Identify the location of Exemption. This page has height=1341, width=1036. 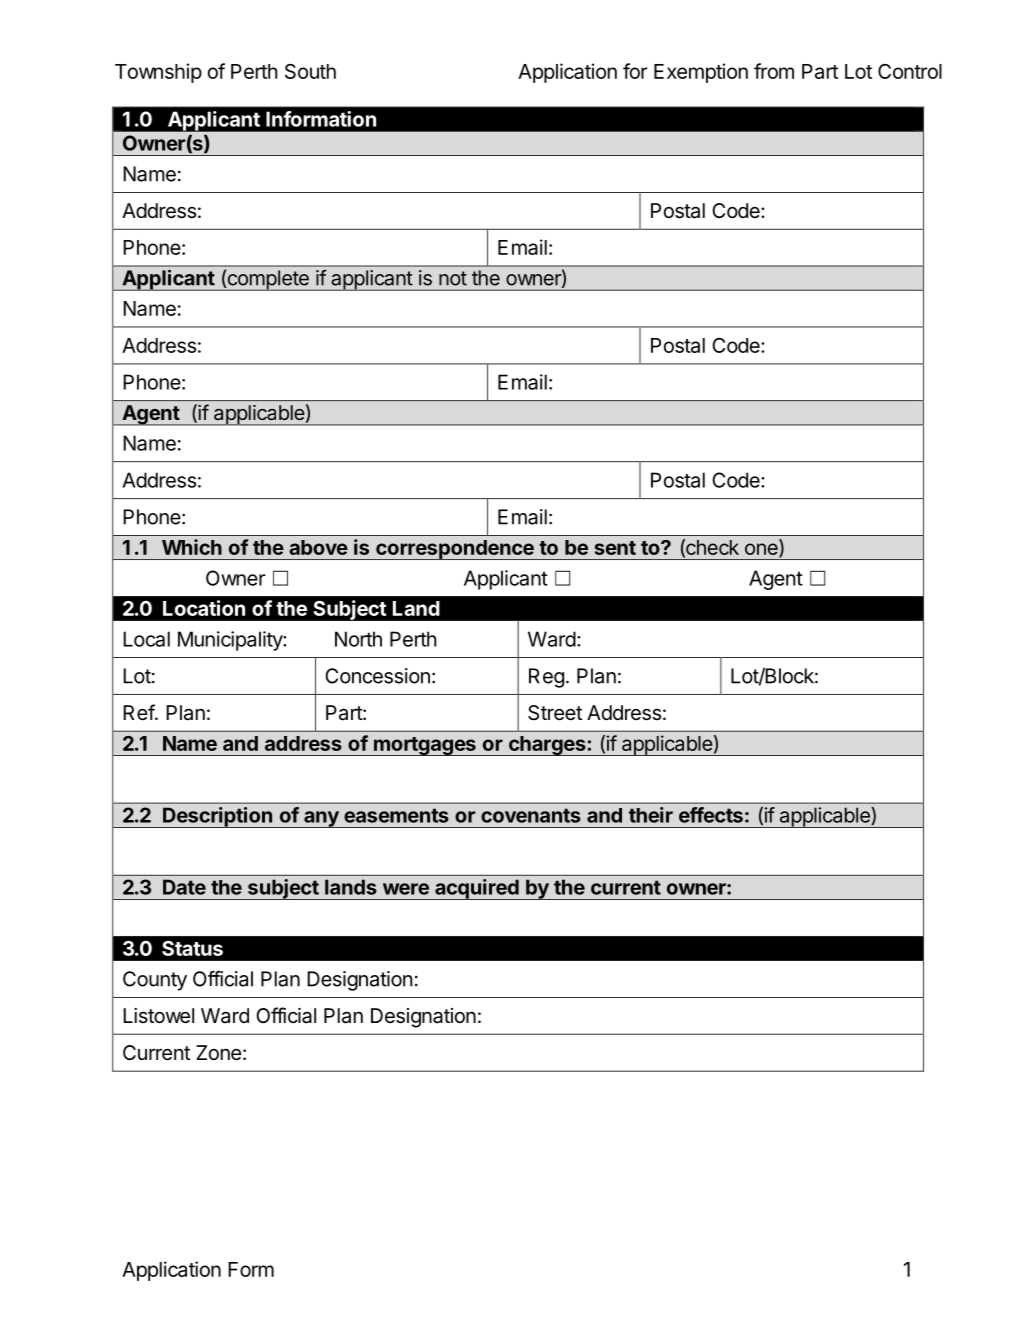
(701, 73).
